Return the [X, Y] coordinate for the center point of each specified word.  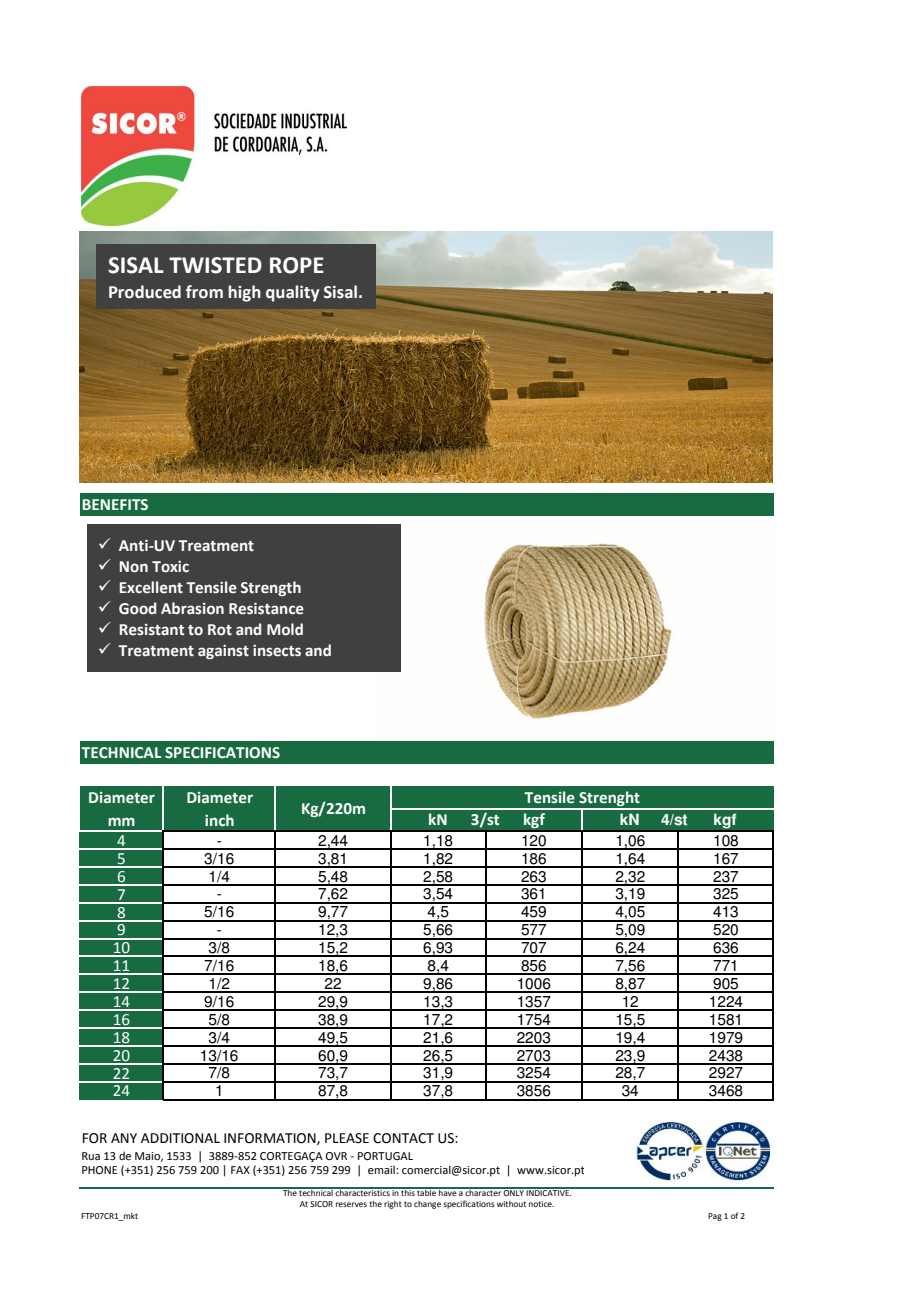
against [223, 652]
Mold [285, 629]
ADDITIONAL [180, 1138]
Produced [145, 292]
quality [292, 293]
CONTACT [403, 1138]
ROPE [297, 265]
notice [541, 1204]
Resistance [266, 609]
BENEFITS [115, 504]
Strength [271, 588]
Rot [220, 630]
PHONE [99, 1170]
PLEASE [347, 1138]
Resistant [152, 630]
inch [219, 820]
